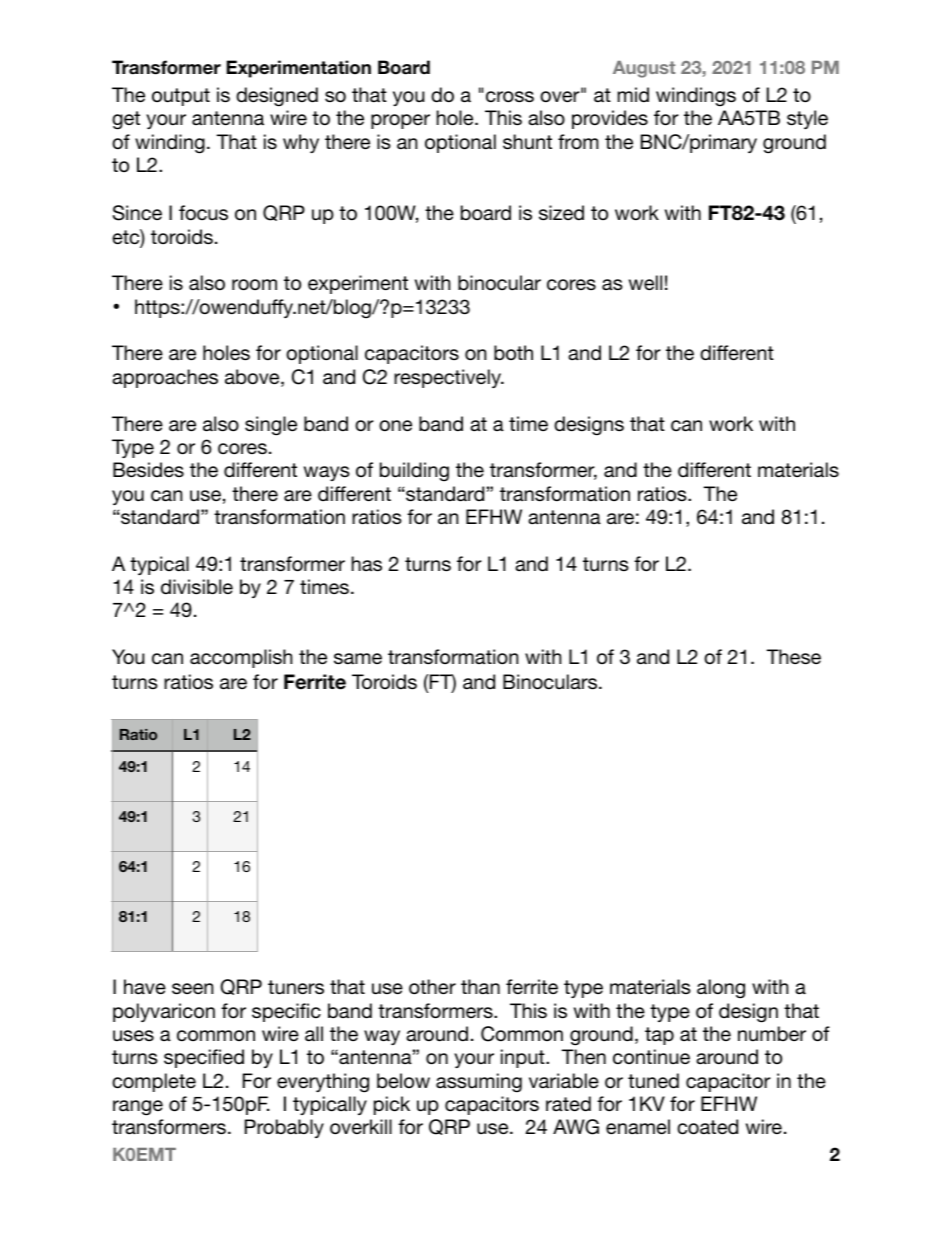 The image size is (952, 1233). Describe the element at coordinates (807, 119) in the screenshot. I see `style` at that location.
